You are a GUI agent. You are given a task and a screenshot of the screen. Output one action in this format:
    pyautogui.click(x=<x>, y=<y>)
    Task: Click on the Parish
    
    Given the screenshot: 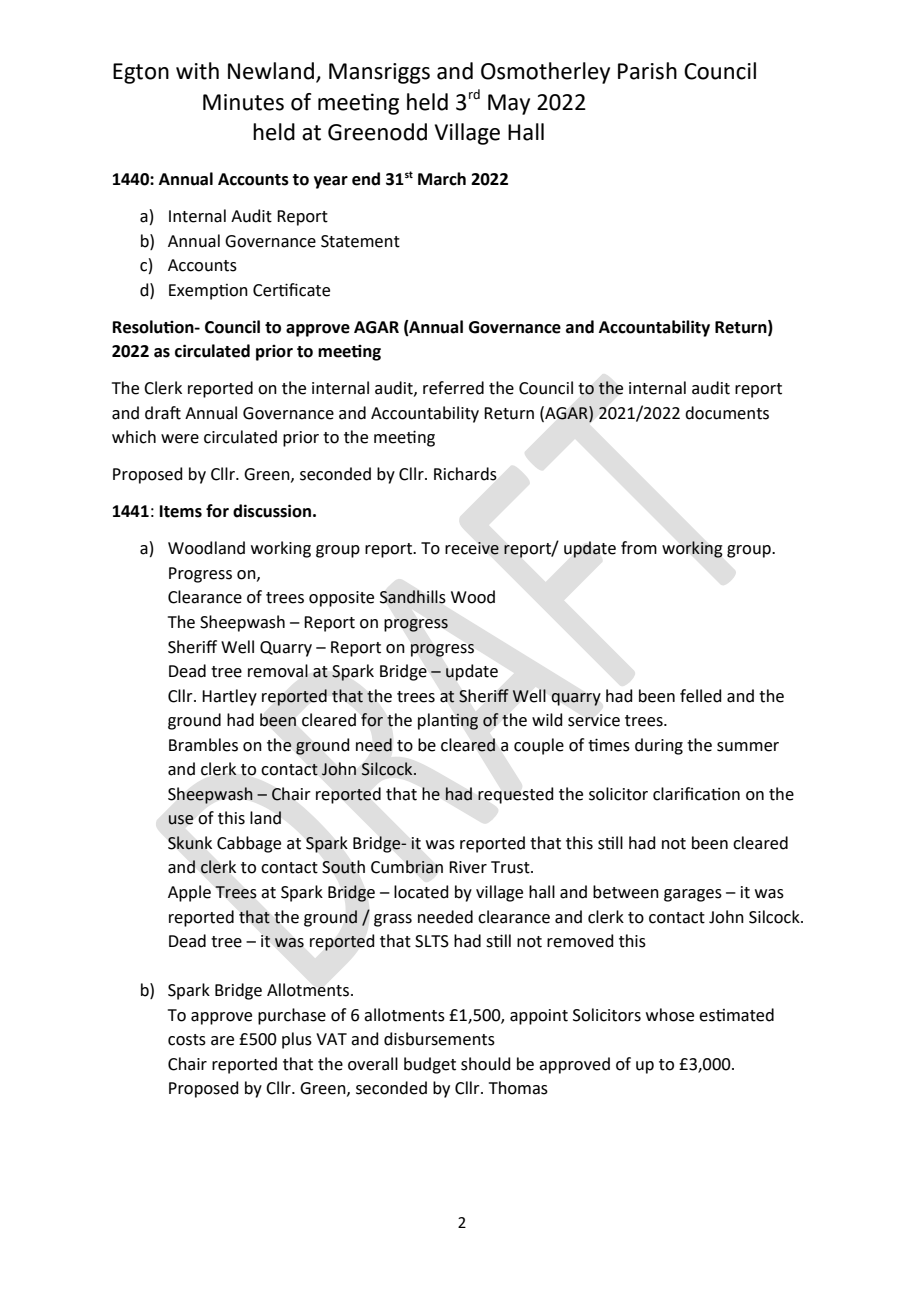 What is the action you would take?
    pyautogui.click(x=647, y=71)
